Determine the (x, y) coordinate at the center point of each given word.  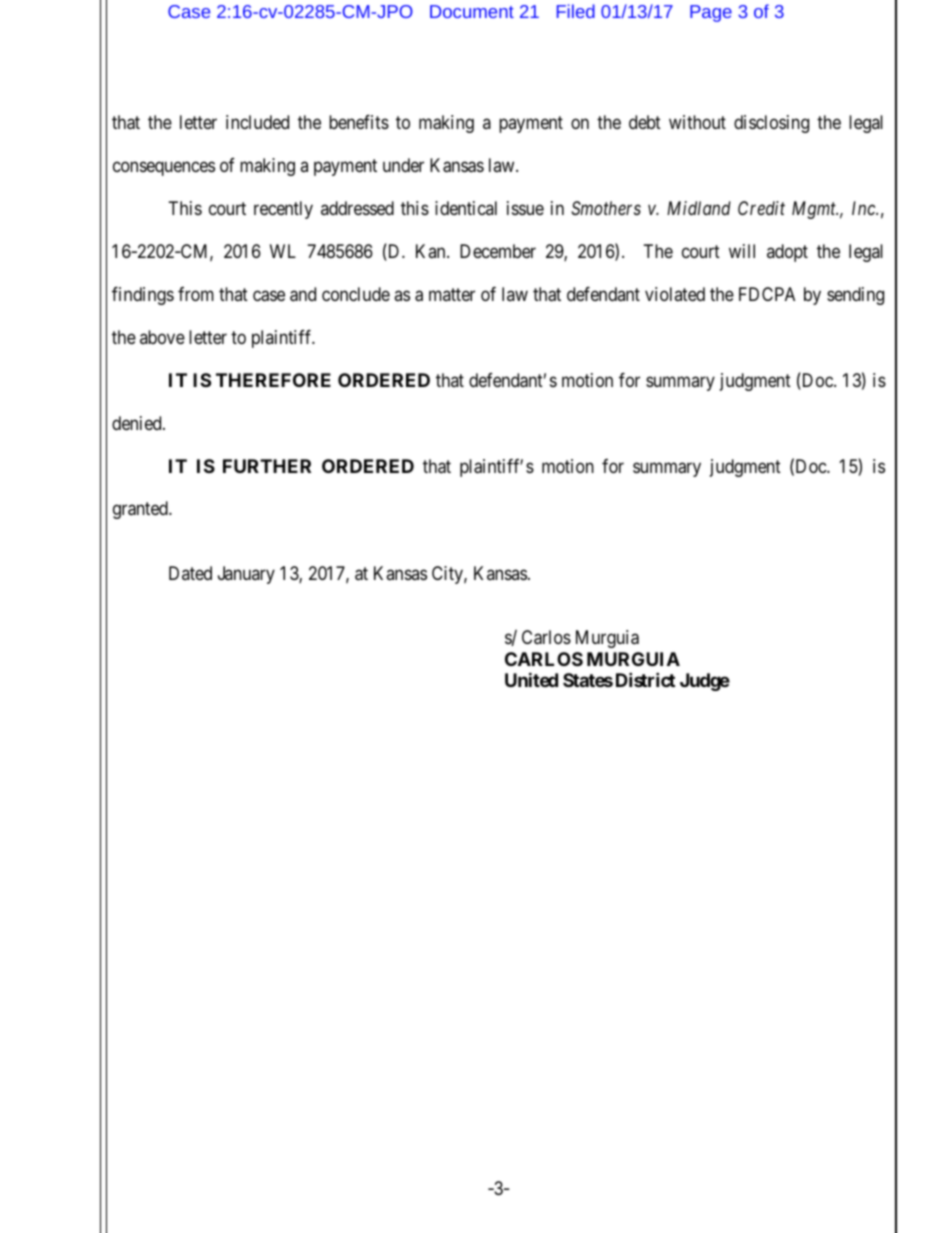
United (531, 680)
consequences (164, 168)
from (196, 294)
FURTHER (267, 466)
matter (452, 294)
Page (711, 13)
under (403, 165)
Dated (190, 573)
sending (855, 296)
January (246, 575)
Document (472, 11)
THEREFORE (273, 380)
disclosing (771, 124)
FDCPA (767, 294)
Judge (705, 682)
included (257, 122)
